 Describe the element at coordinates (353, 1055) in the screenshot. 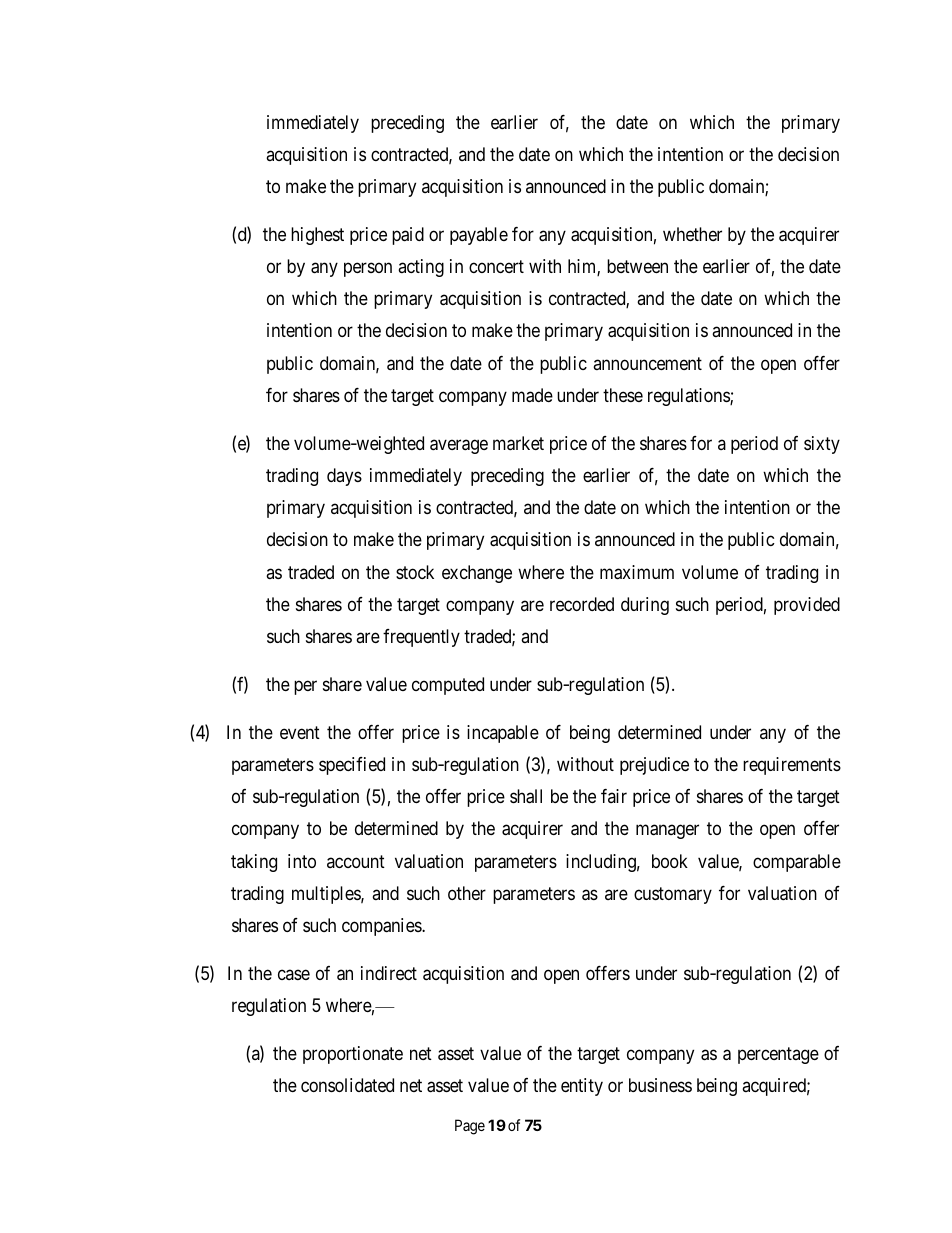

I see `proportionate` at that location.
